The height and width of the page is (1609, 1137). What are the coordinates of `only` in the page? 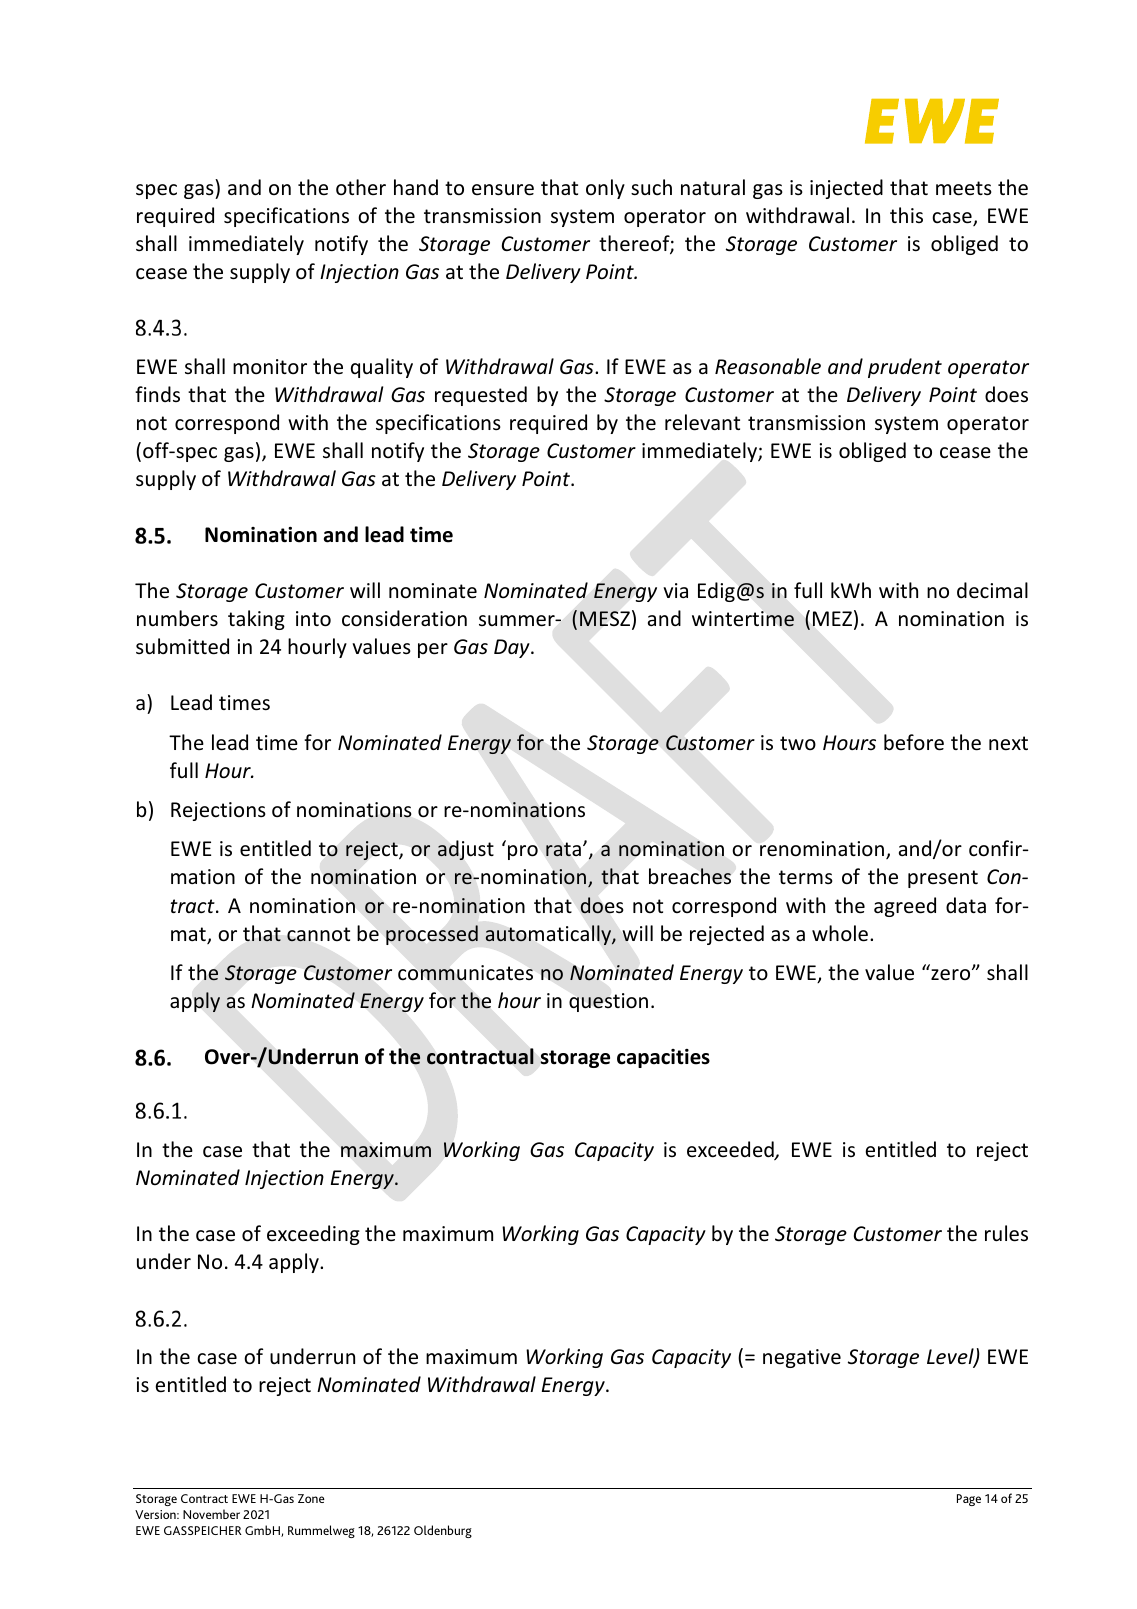 It's located at (605, 189).
